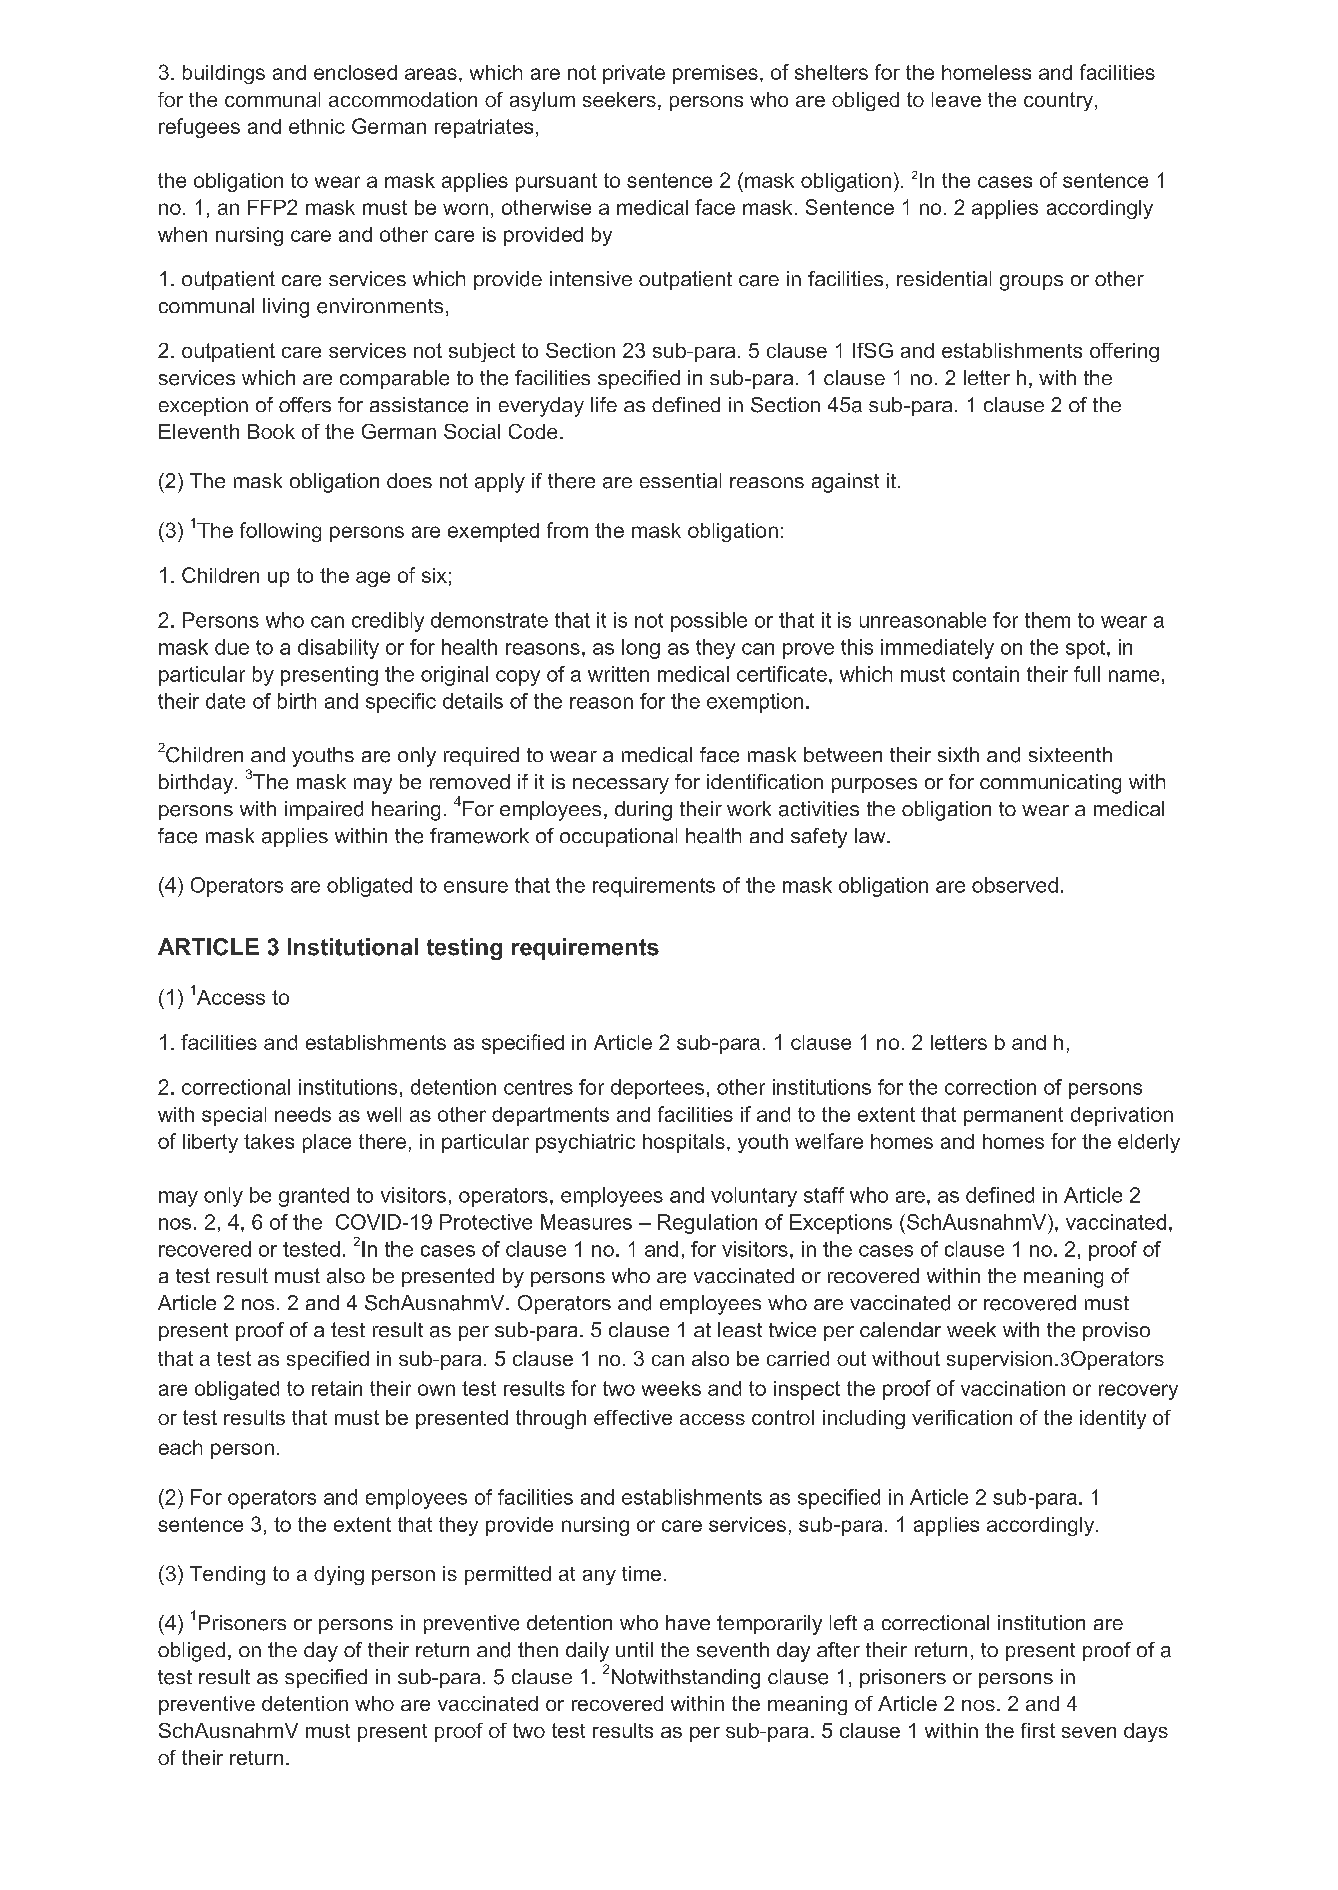 This document has width=1338, height=1890. I want to click on takes, so click(269, 1141).
